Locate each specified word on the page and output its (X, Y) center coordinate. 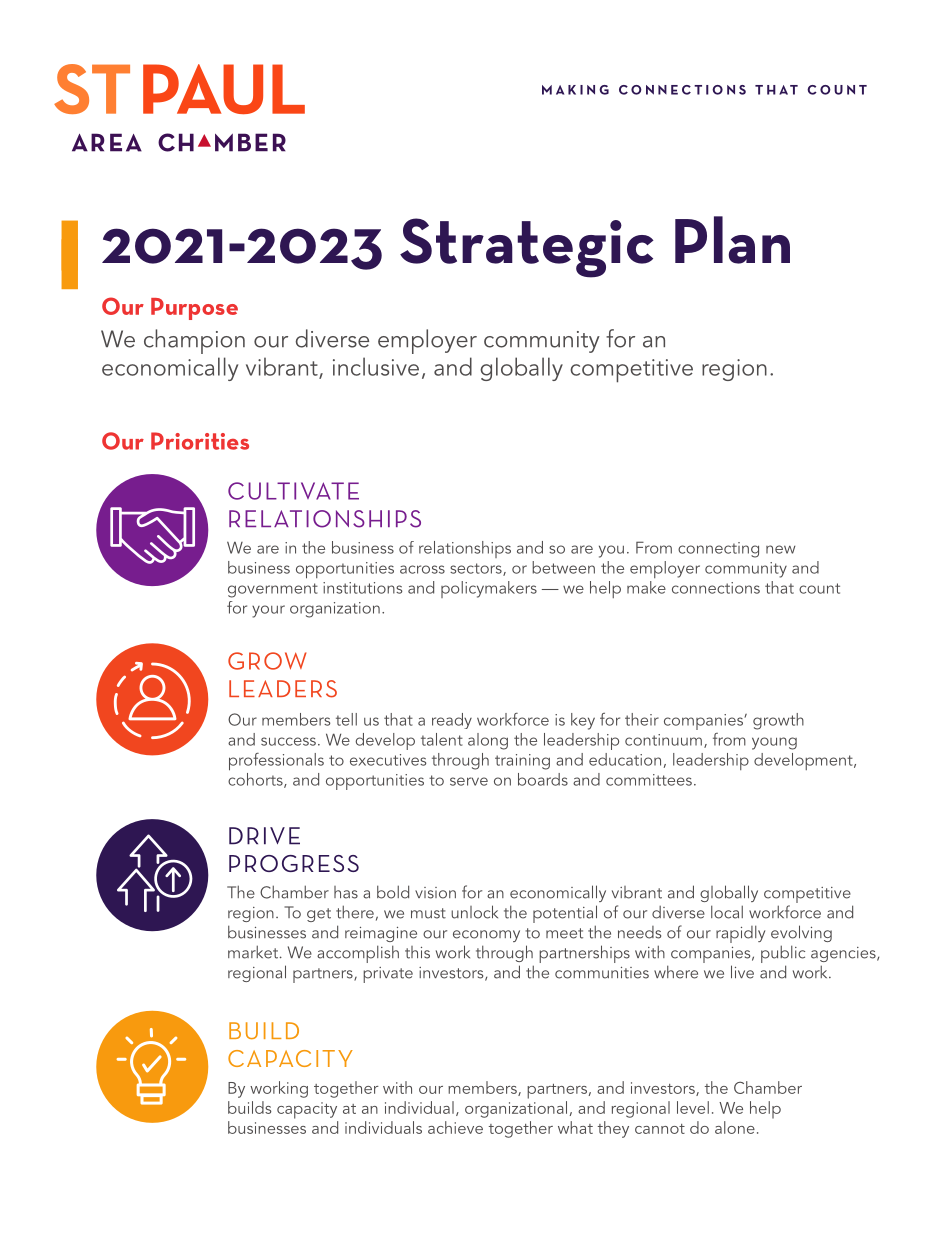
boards (543, 779)
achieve (455, 1127)
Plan (732, 240)
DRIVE (264, 836)
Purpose (194, 309)
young (774, 743)
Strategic (527, 248)
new (781, 549)
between (563, 567)
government (273, 590)
